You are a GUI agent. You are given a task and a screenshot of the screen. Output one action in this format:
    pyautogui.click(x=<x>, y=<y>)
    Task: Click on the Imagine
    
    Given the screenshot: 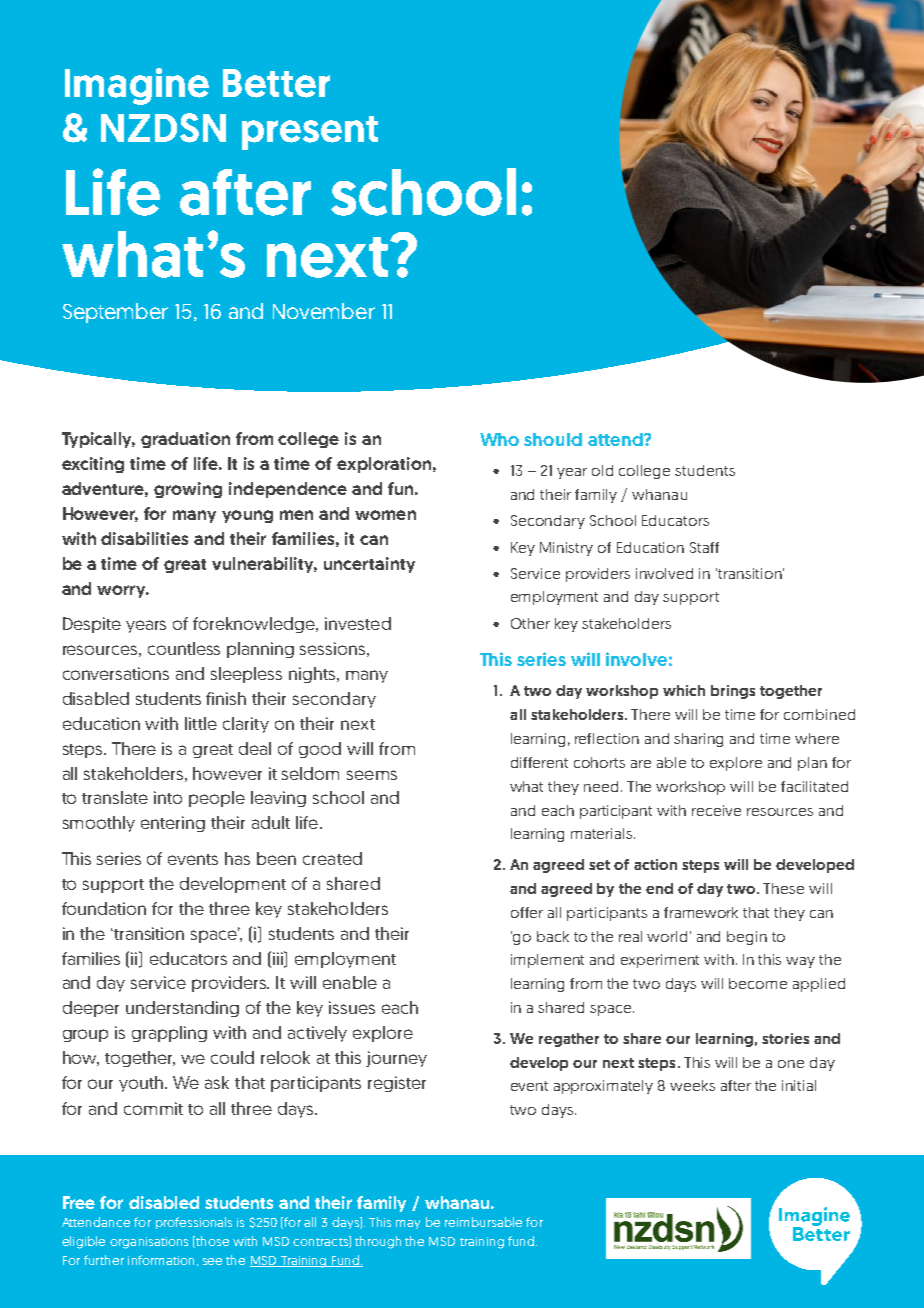 What is the action you would take?
    pyautogui.click(x=137, y=86)
